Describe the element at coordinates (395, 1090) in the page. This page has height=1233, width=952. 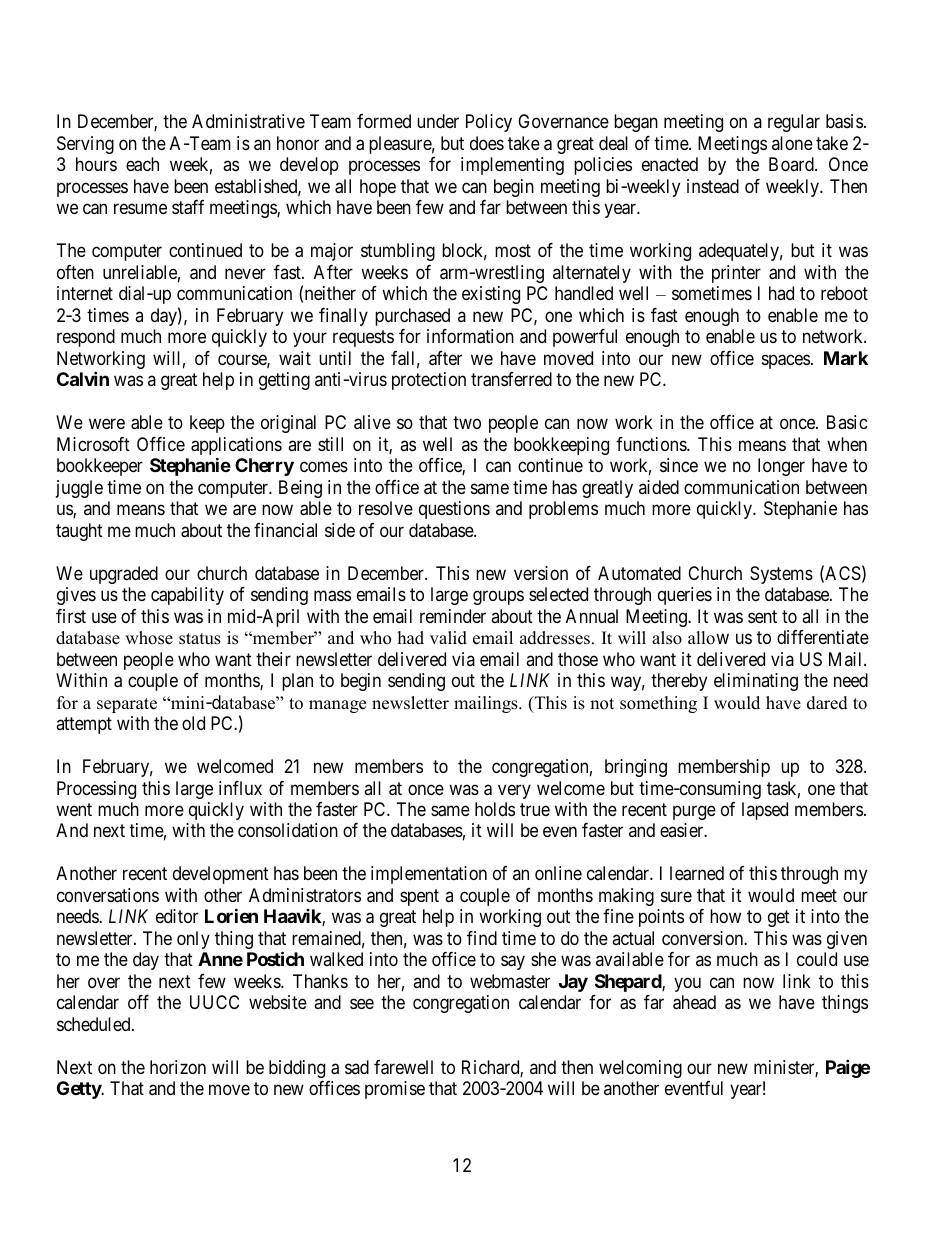
I see `promise` at that location.
